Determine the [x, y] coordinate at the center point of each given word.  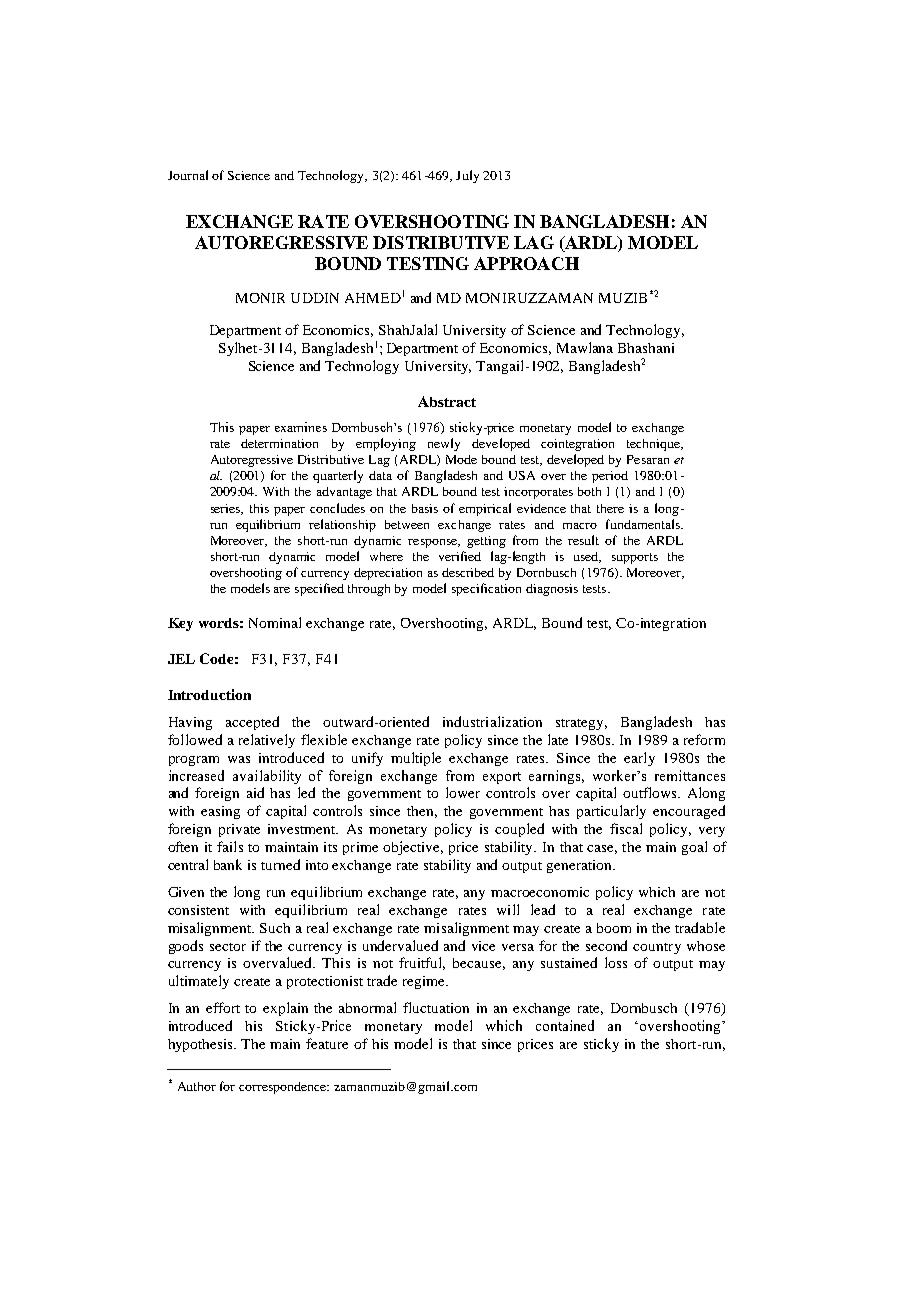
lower [463, 792]
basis [425, 508]
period [610, 477]
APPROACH [526, 263]
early [639, 759]
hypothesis [202, 1045]
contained [565, 1025]
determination [279, 443]
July [467, 176]
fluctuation [436, 1007]
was [239, 759]
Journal [188, 175]
